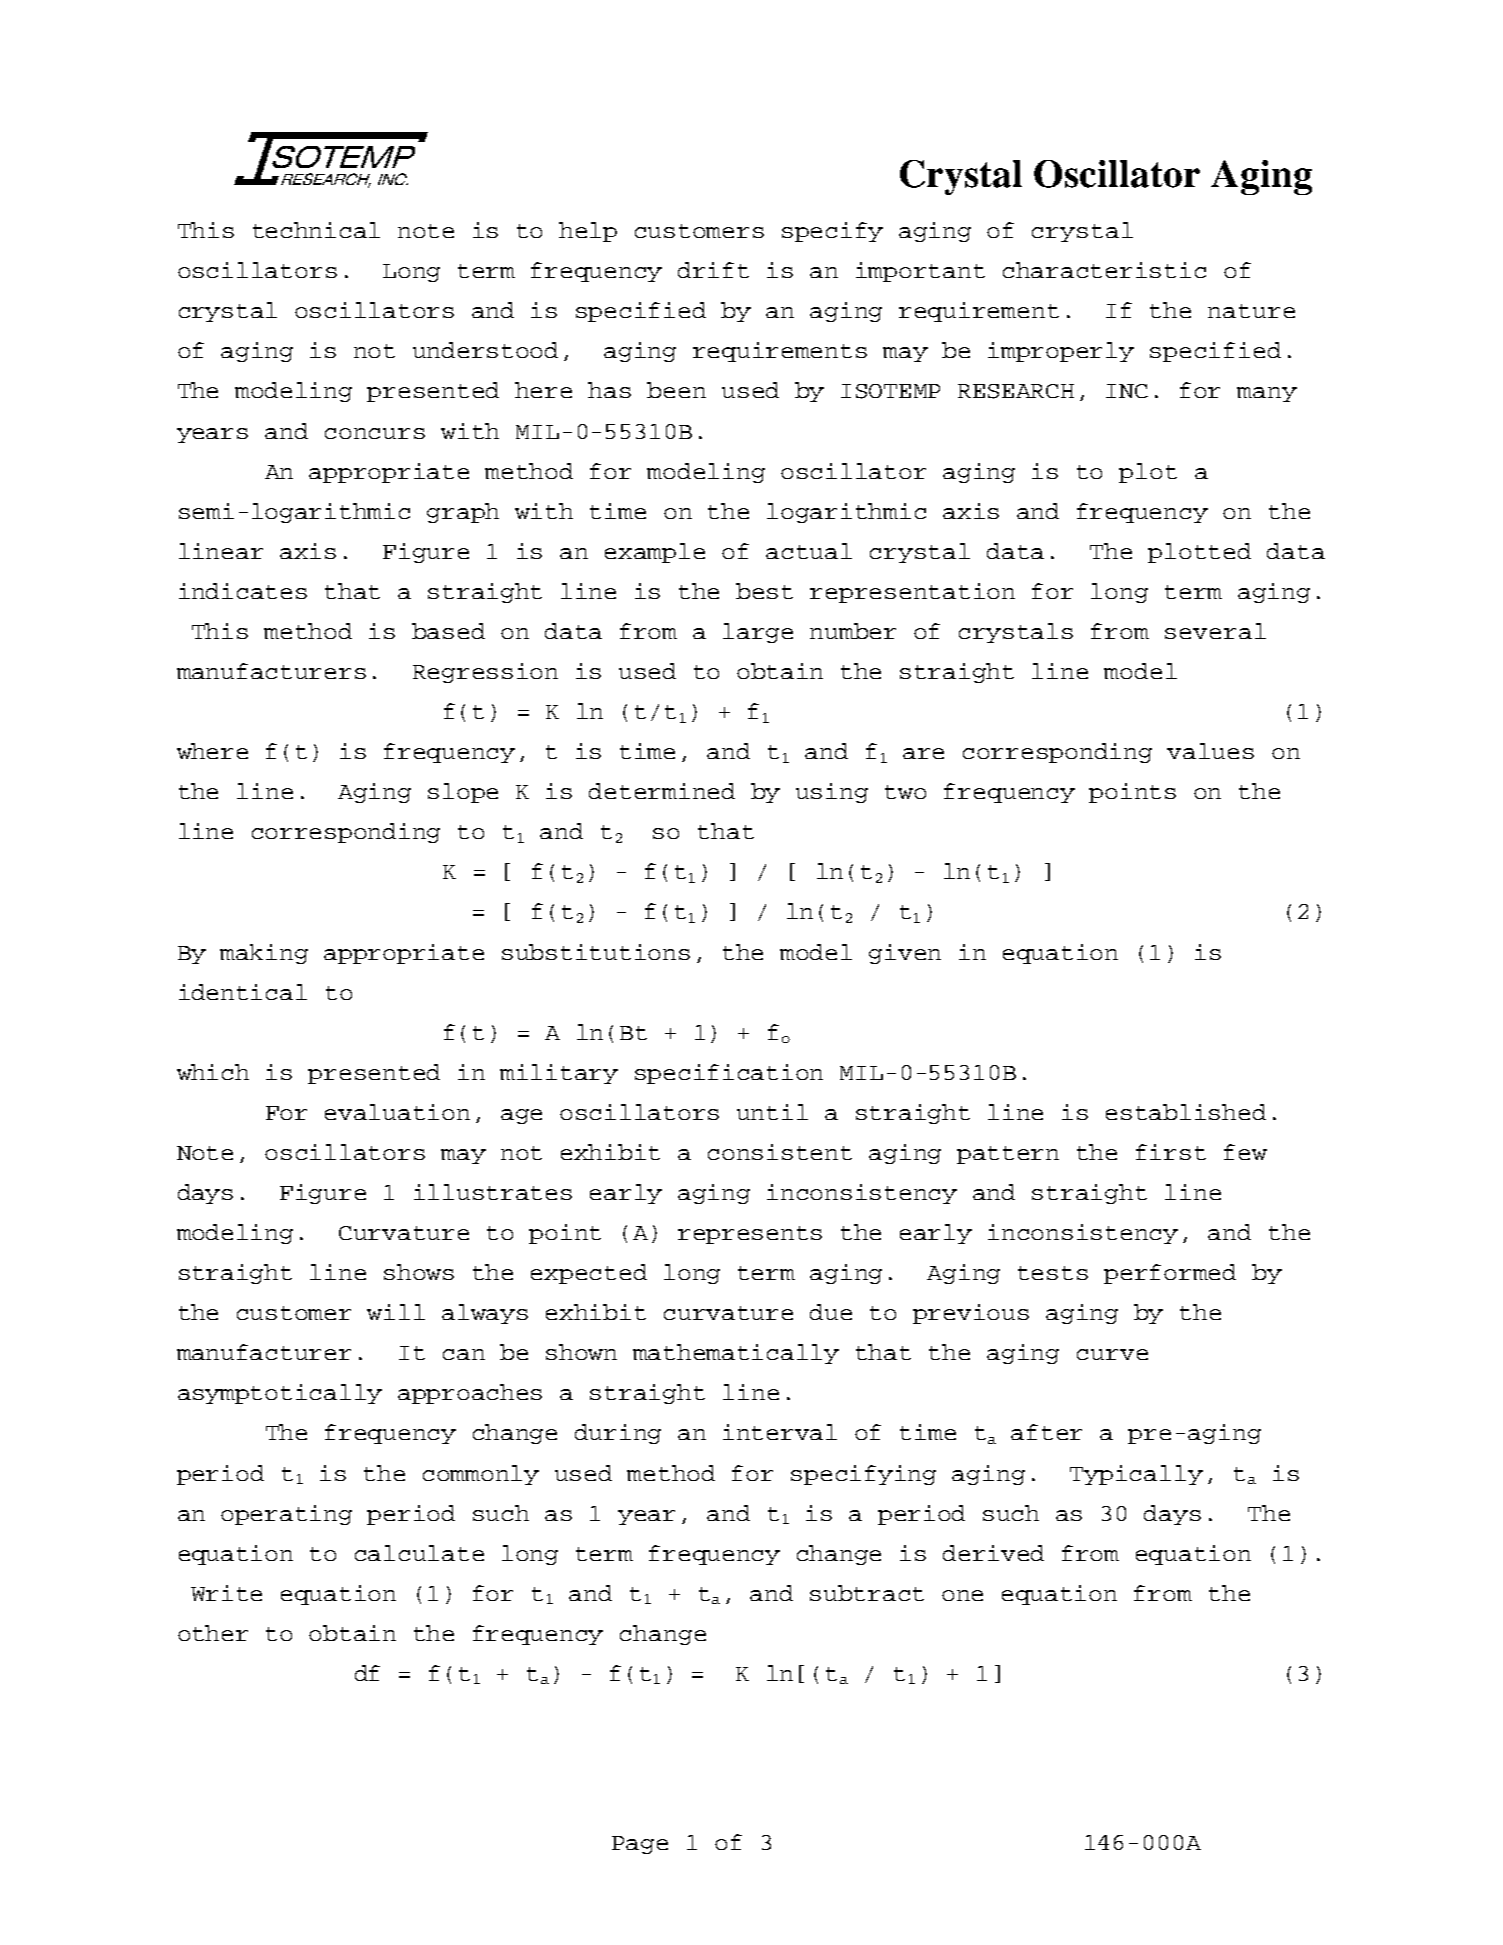 This screenshot has height=1945, width=1503. Describe the element at coordinates (640, 1845) in the screenshot. I see `Page` at that location.
